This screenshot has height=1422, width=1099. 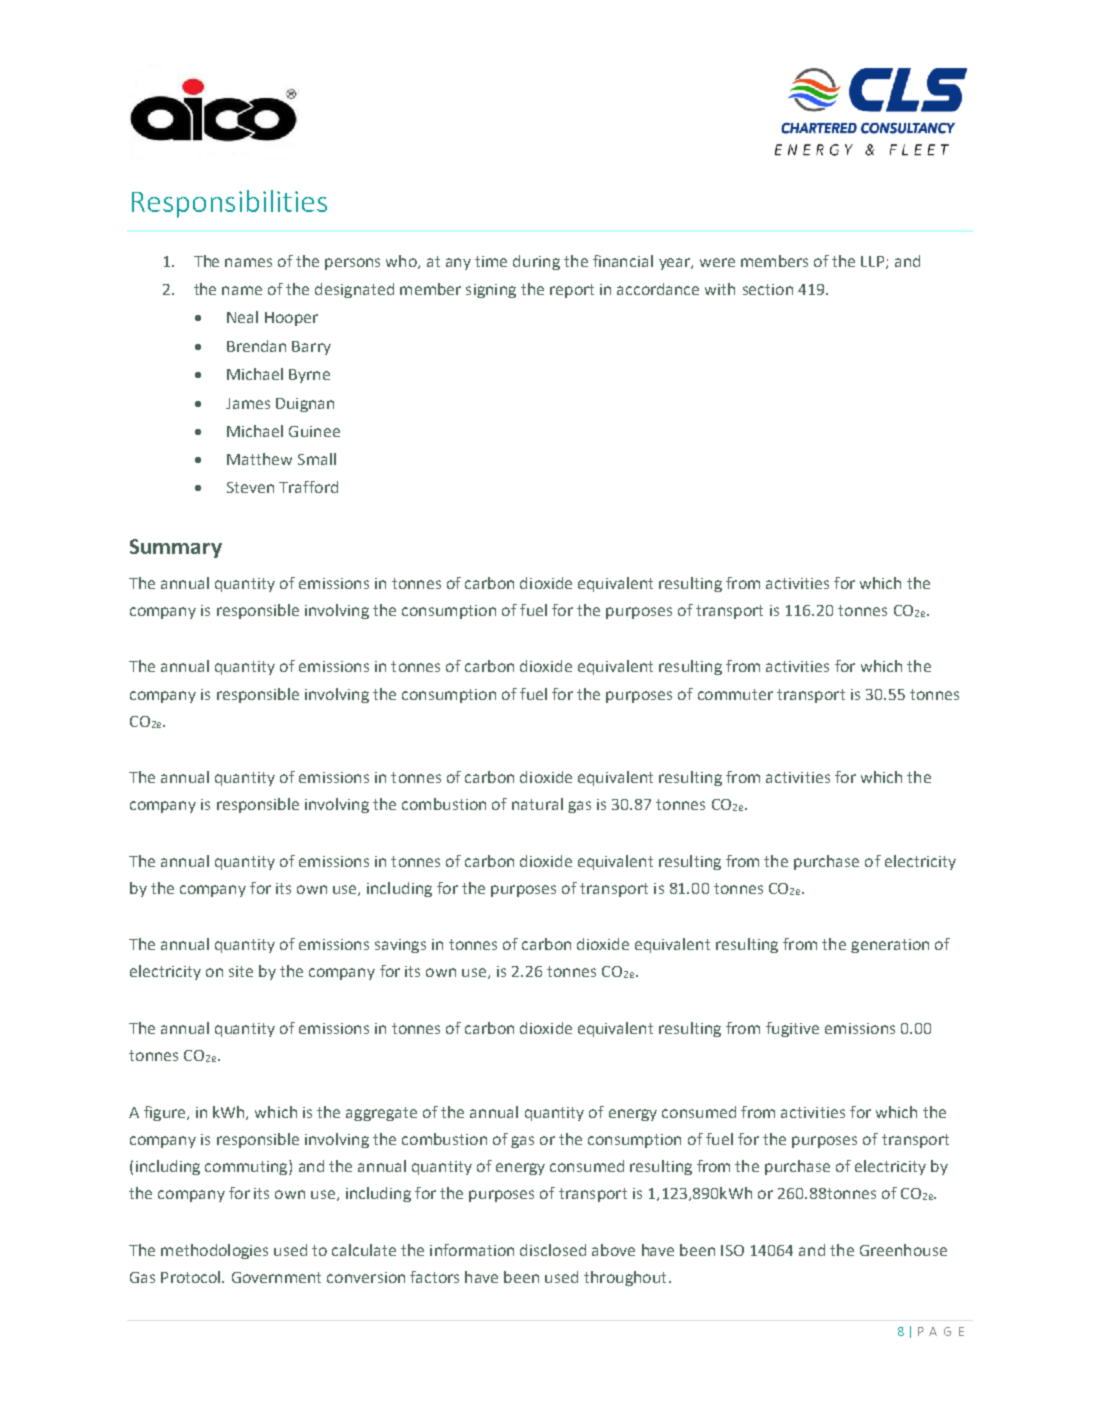 I want to click on site, so click(x=241, y=971).
